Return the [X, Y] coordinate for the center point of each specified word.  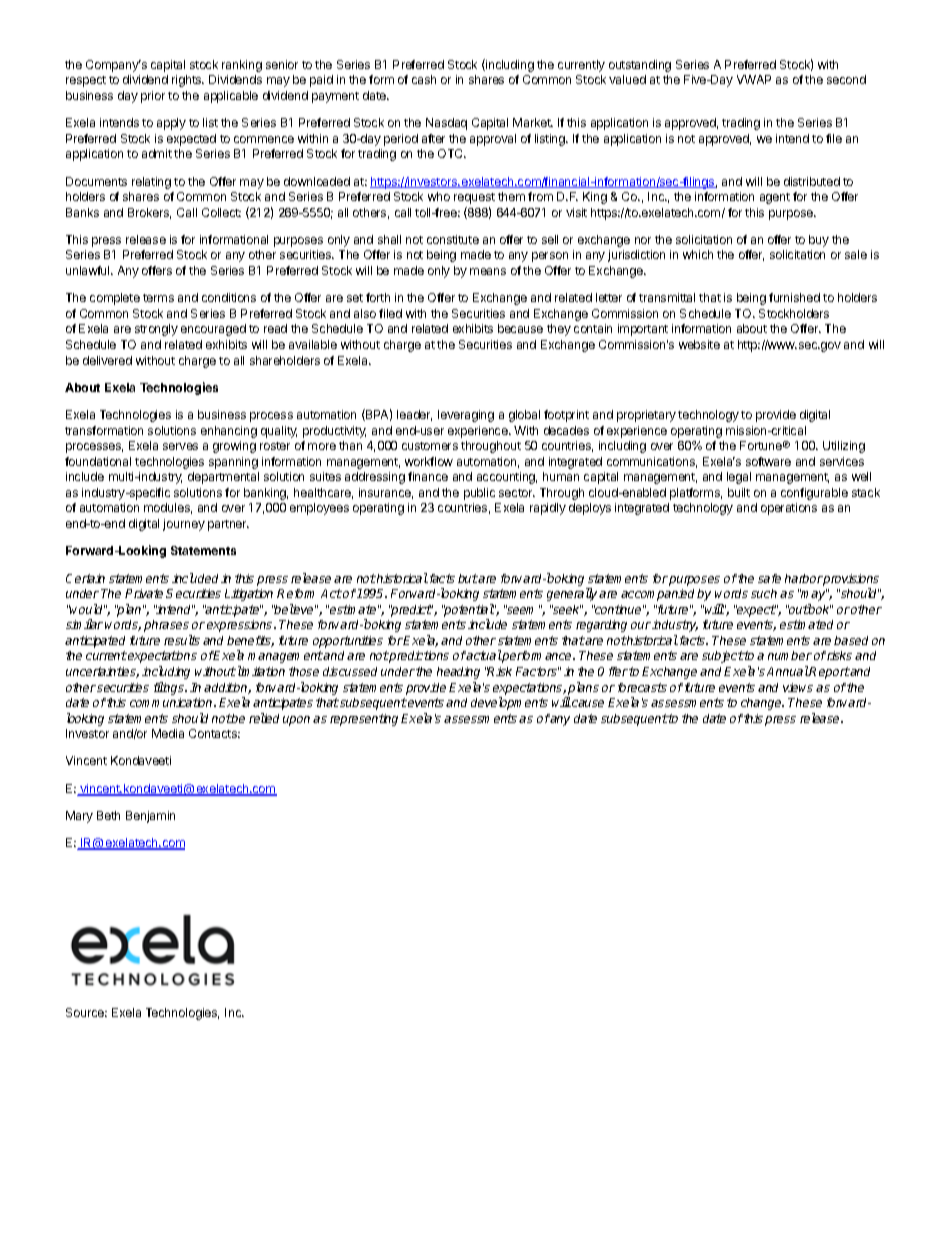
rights [188, 81]
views [798, 687]
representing [364, 720]
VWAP [754, 79]
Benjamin [150, 817]
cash [424, 79]
